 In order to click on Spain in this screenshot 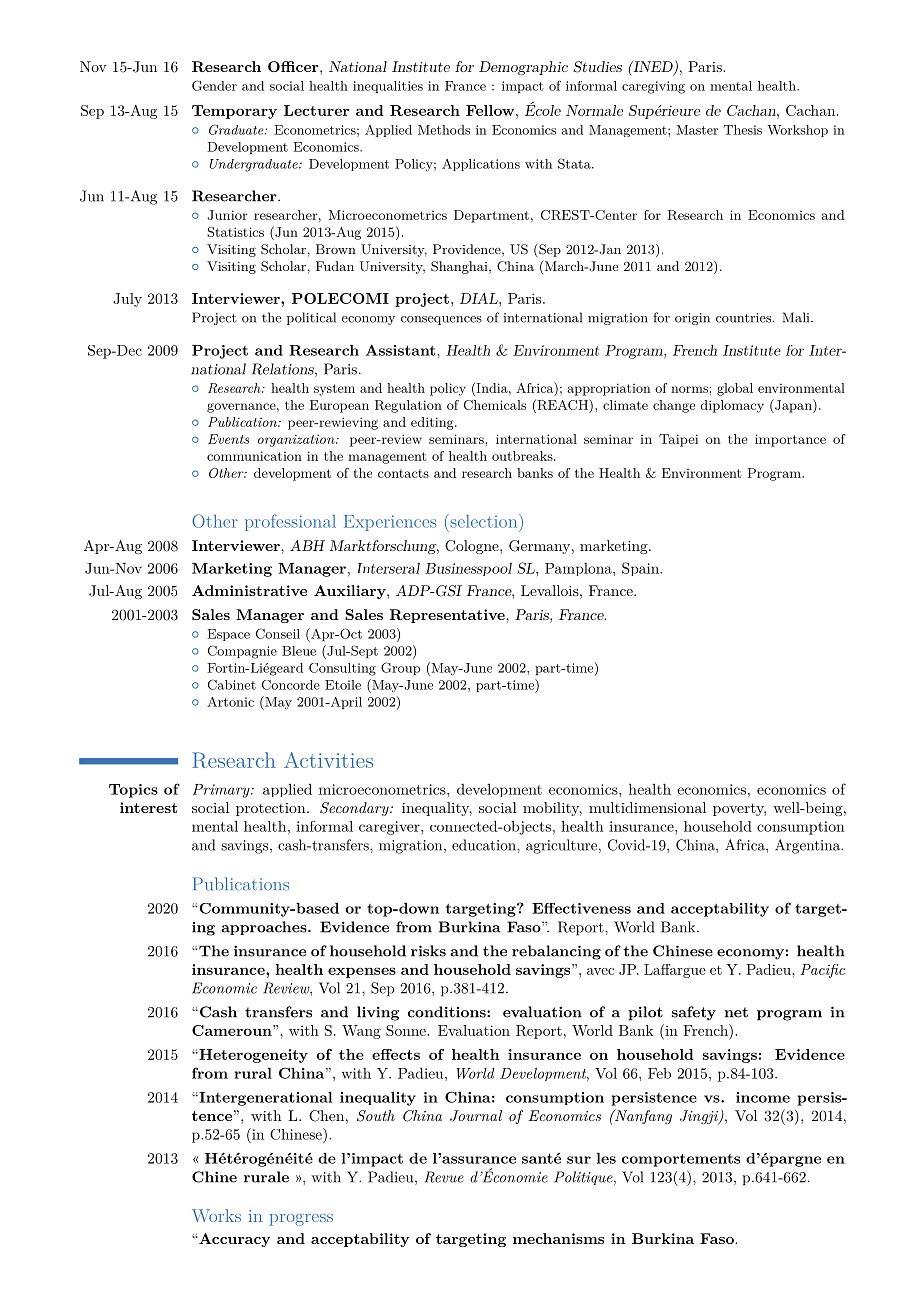, I will do `click(641, 569)`.
